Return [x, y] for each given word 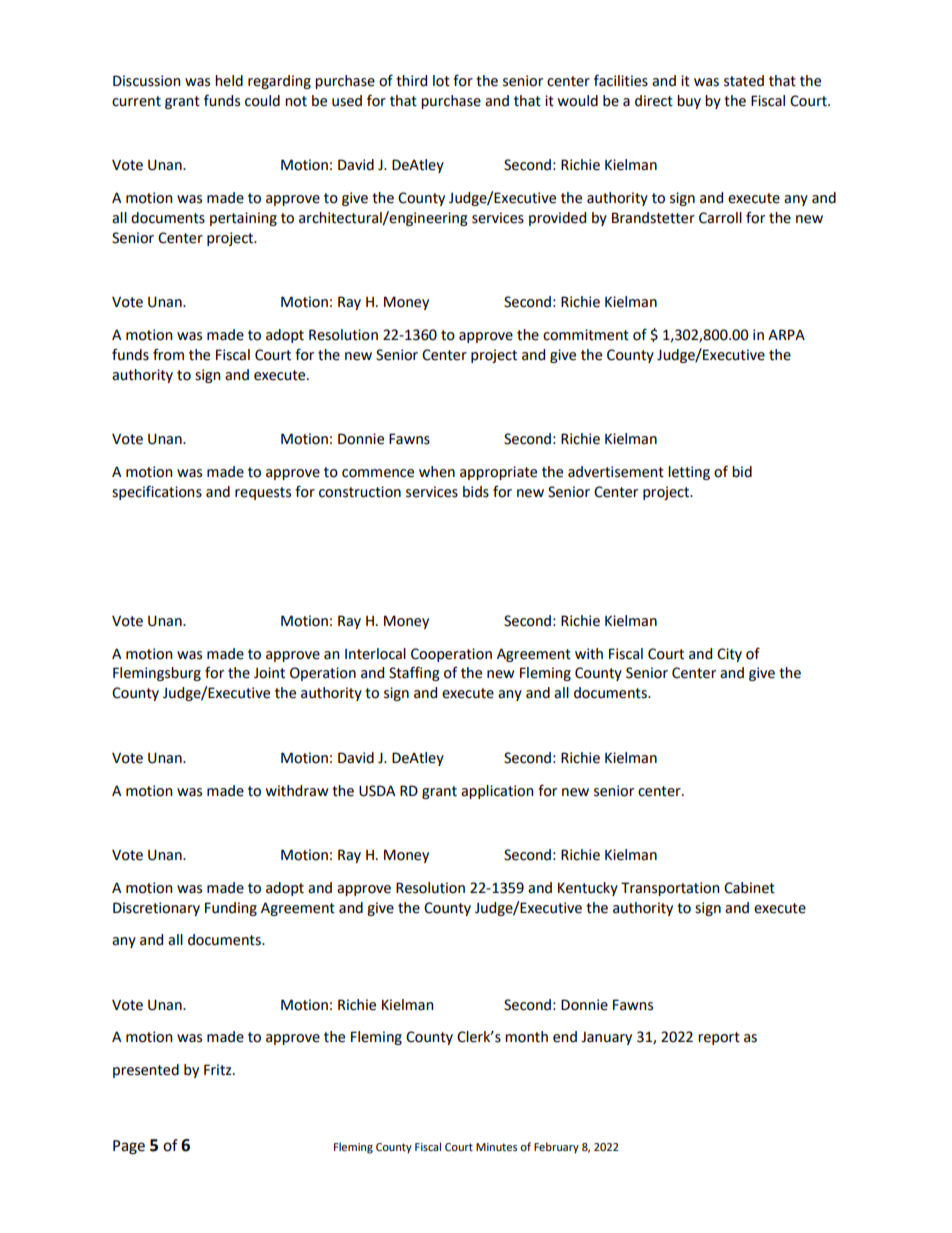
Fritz [219, 1070]
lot [441, 81]
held [229, 81]
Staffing [414, 673]
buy [689, 102]
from [168, 354]
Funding [231, 909]
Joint [269, 673]
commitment [586, 335]
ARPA [786, 334]
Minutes [496, 1147]
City [729, 655]
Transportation [670, 889]
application [497, 792]
